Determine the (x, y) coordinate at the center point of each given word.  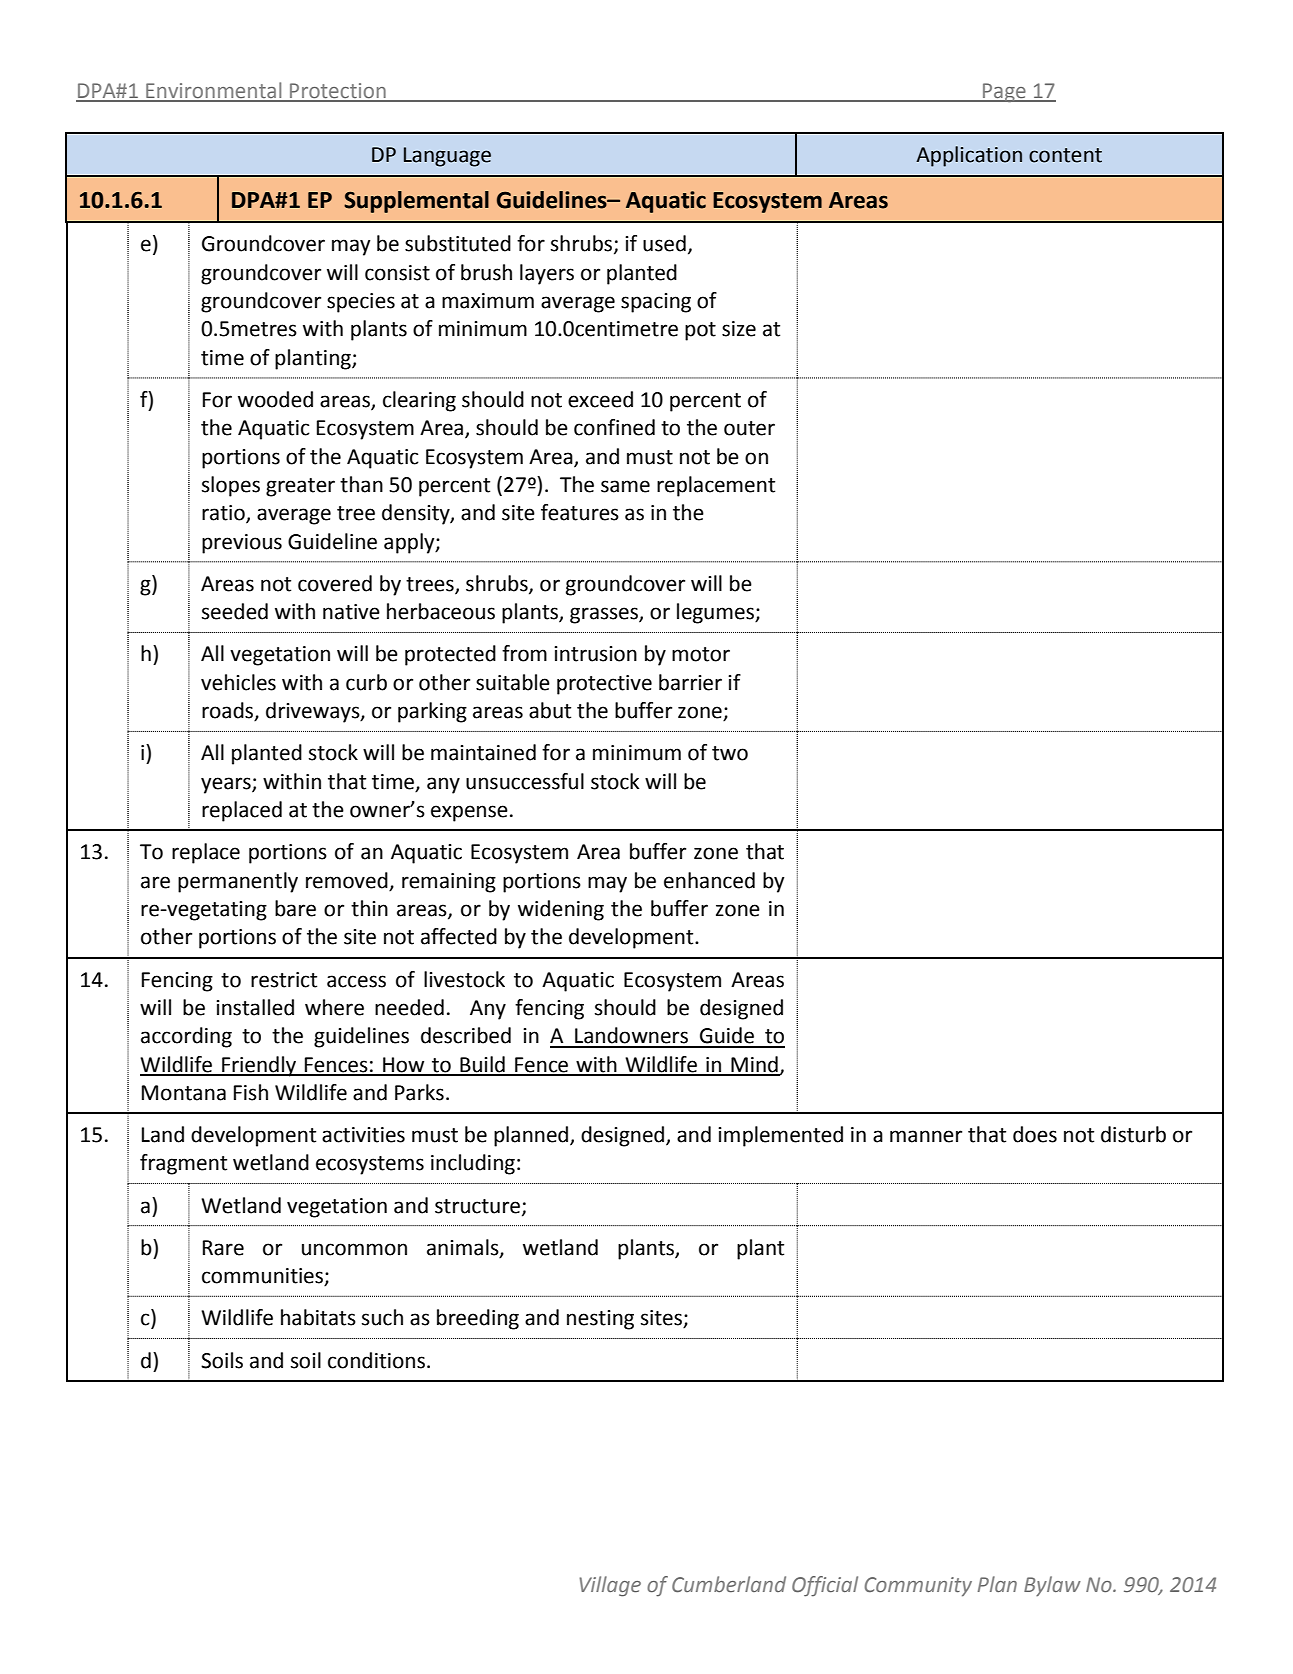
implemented (780, 1136)
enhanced (709, 880)
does (1035, 1134)
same (625, 486)
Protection (338, 92)
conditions (376, 1360)
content (1065, 155)
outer (749, 428)
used (664, 243)
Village (610, 1586)
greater (300, 487)
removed (347, 880)
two (730, 753)
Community (918, 1587)
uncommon (354, 1249)
